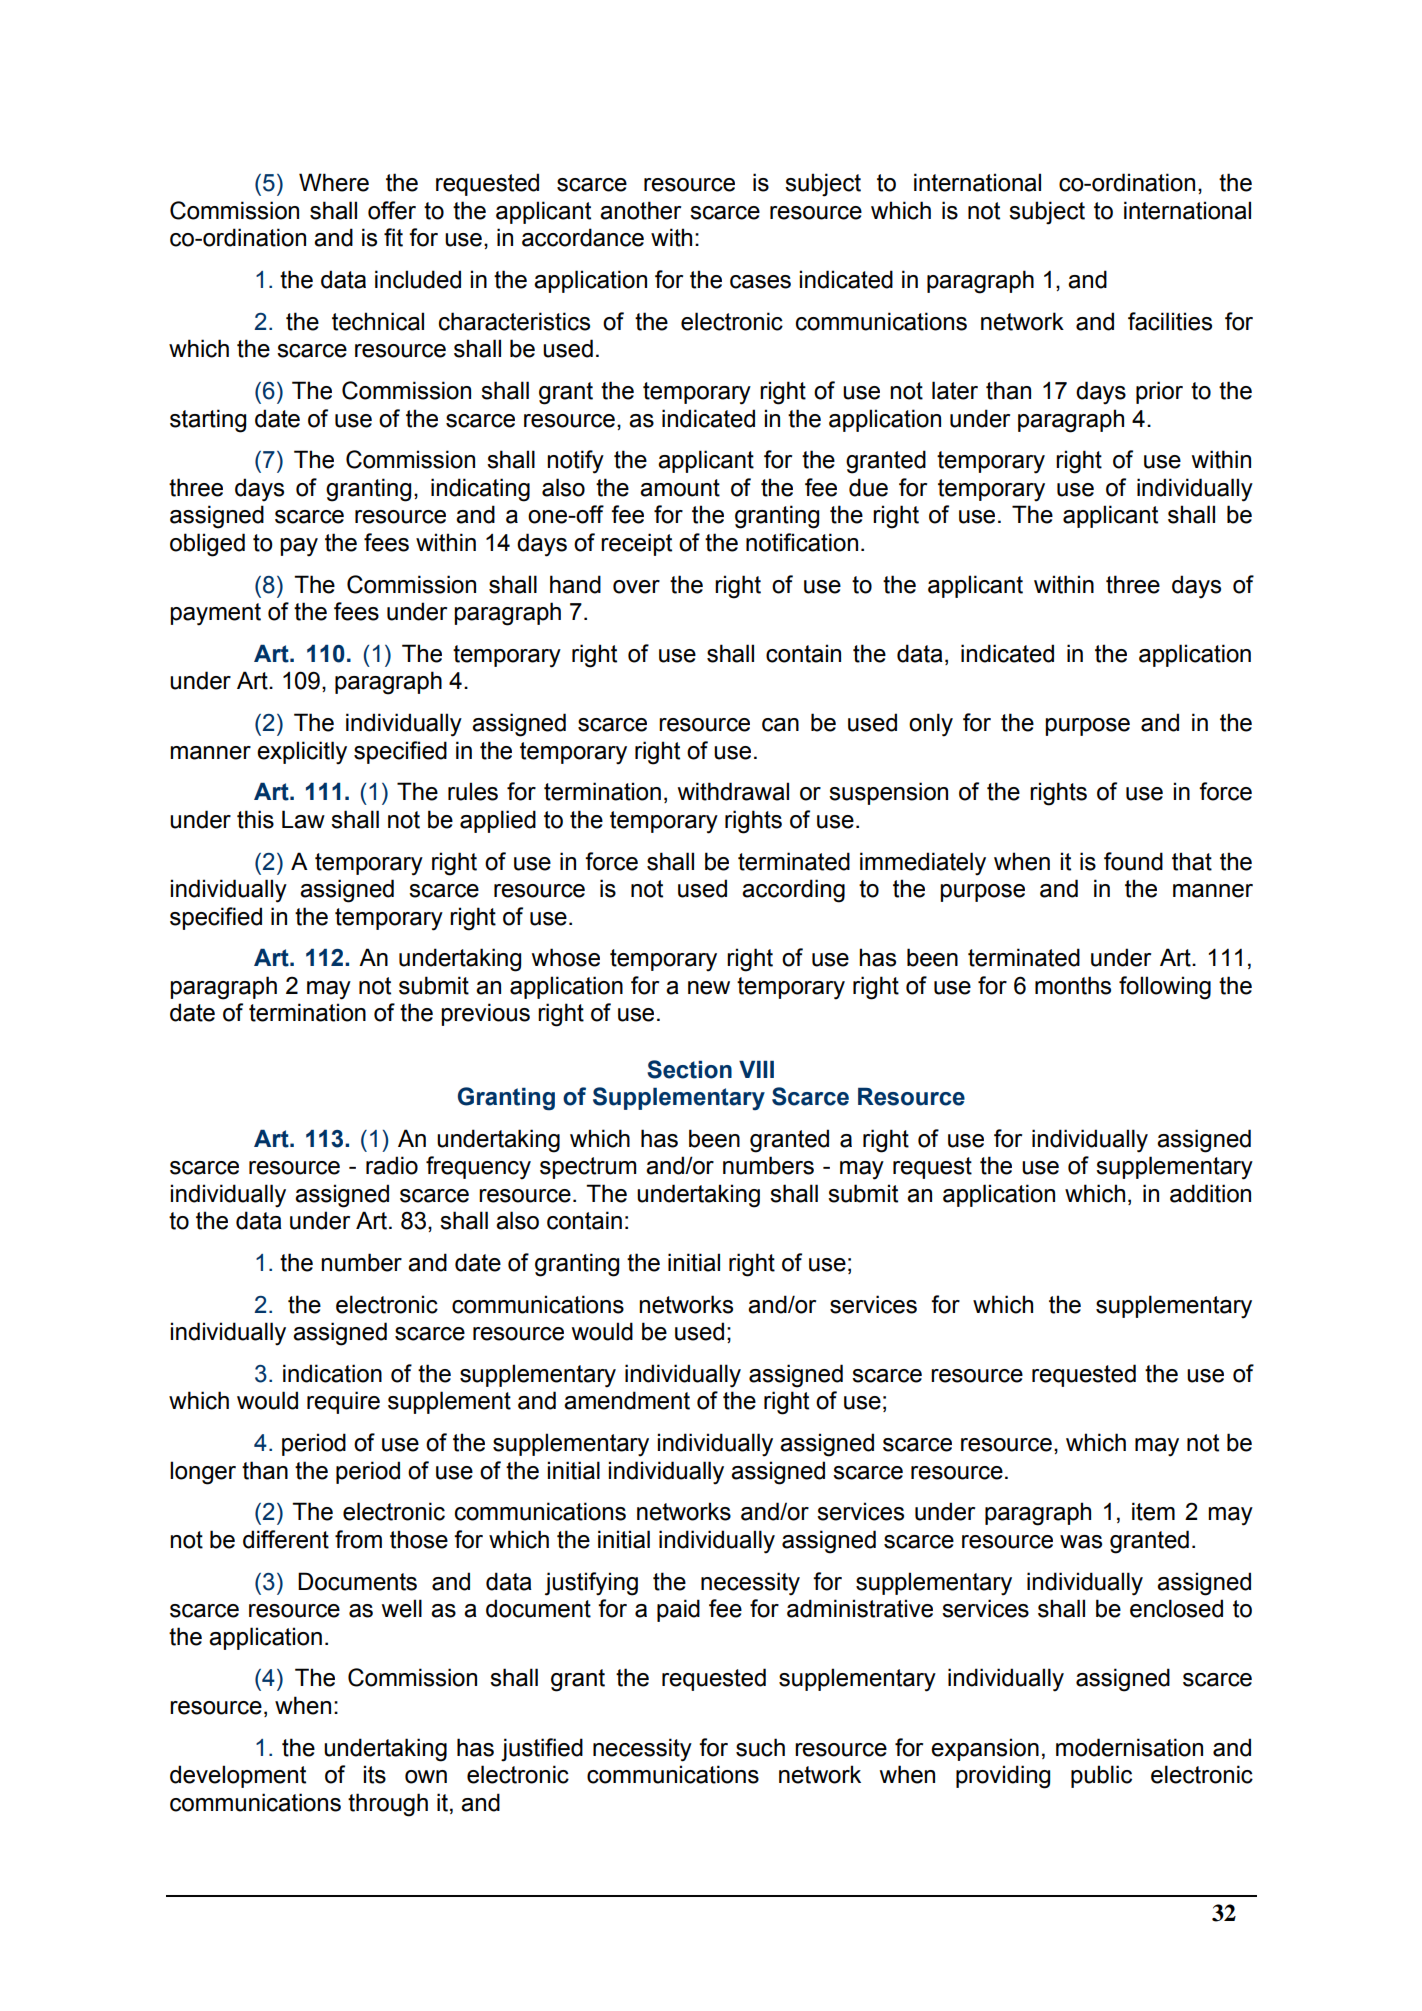 This page has width=1422, height=2011. What do you see at coordinates (888, 793) in the page?
I see `suspension` at bounding box center [888, 793].
